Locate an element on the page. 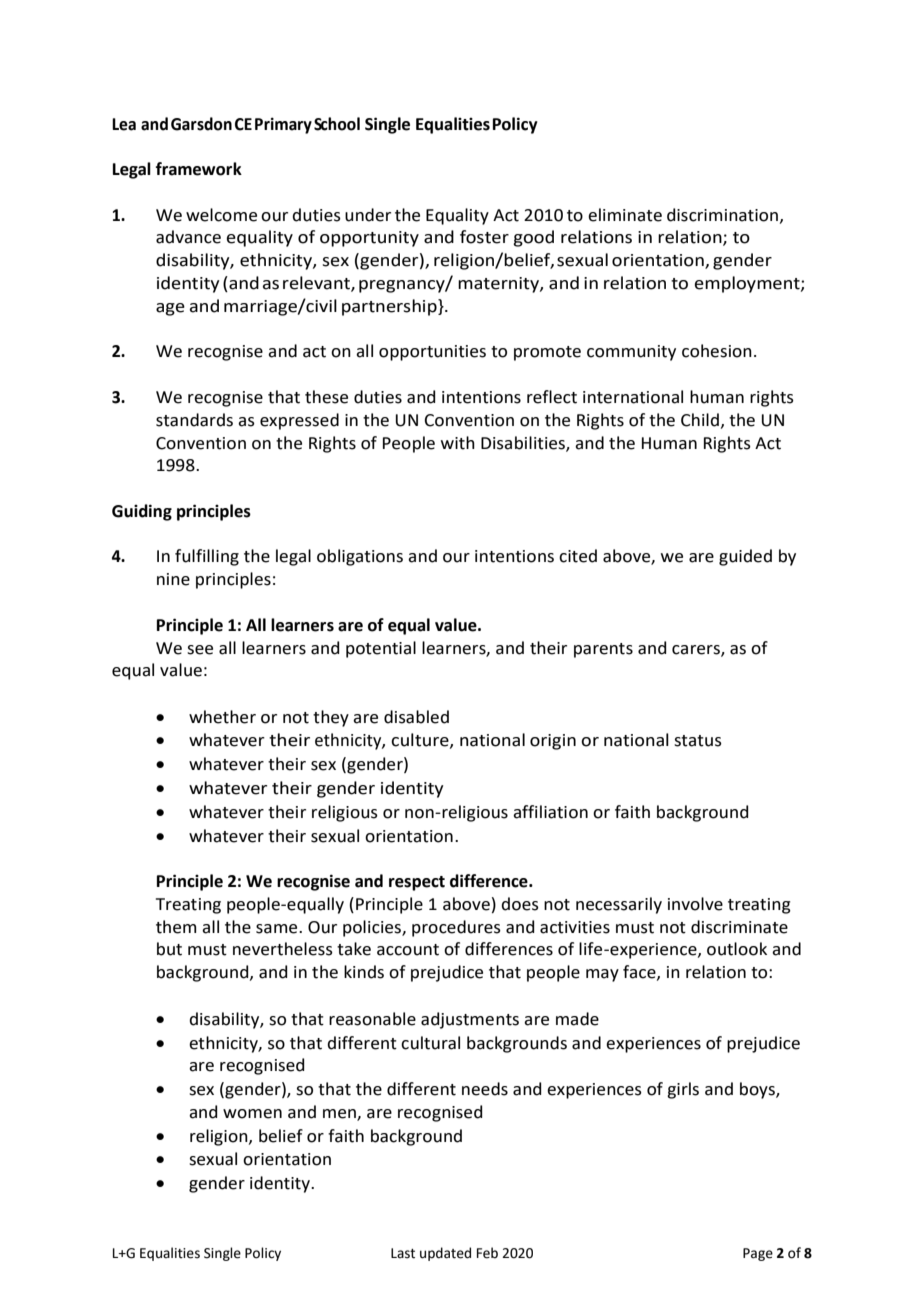 The height and width of the image is (1309, 924). carers is located at coordinates (697, 650).
